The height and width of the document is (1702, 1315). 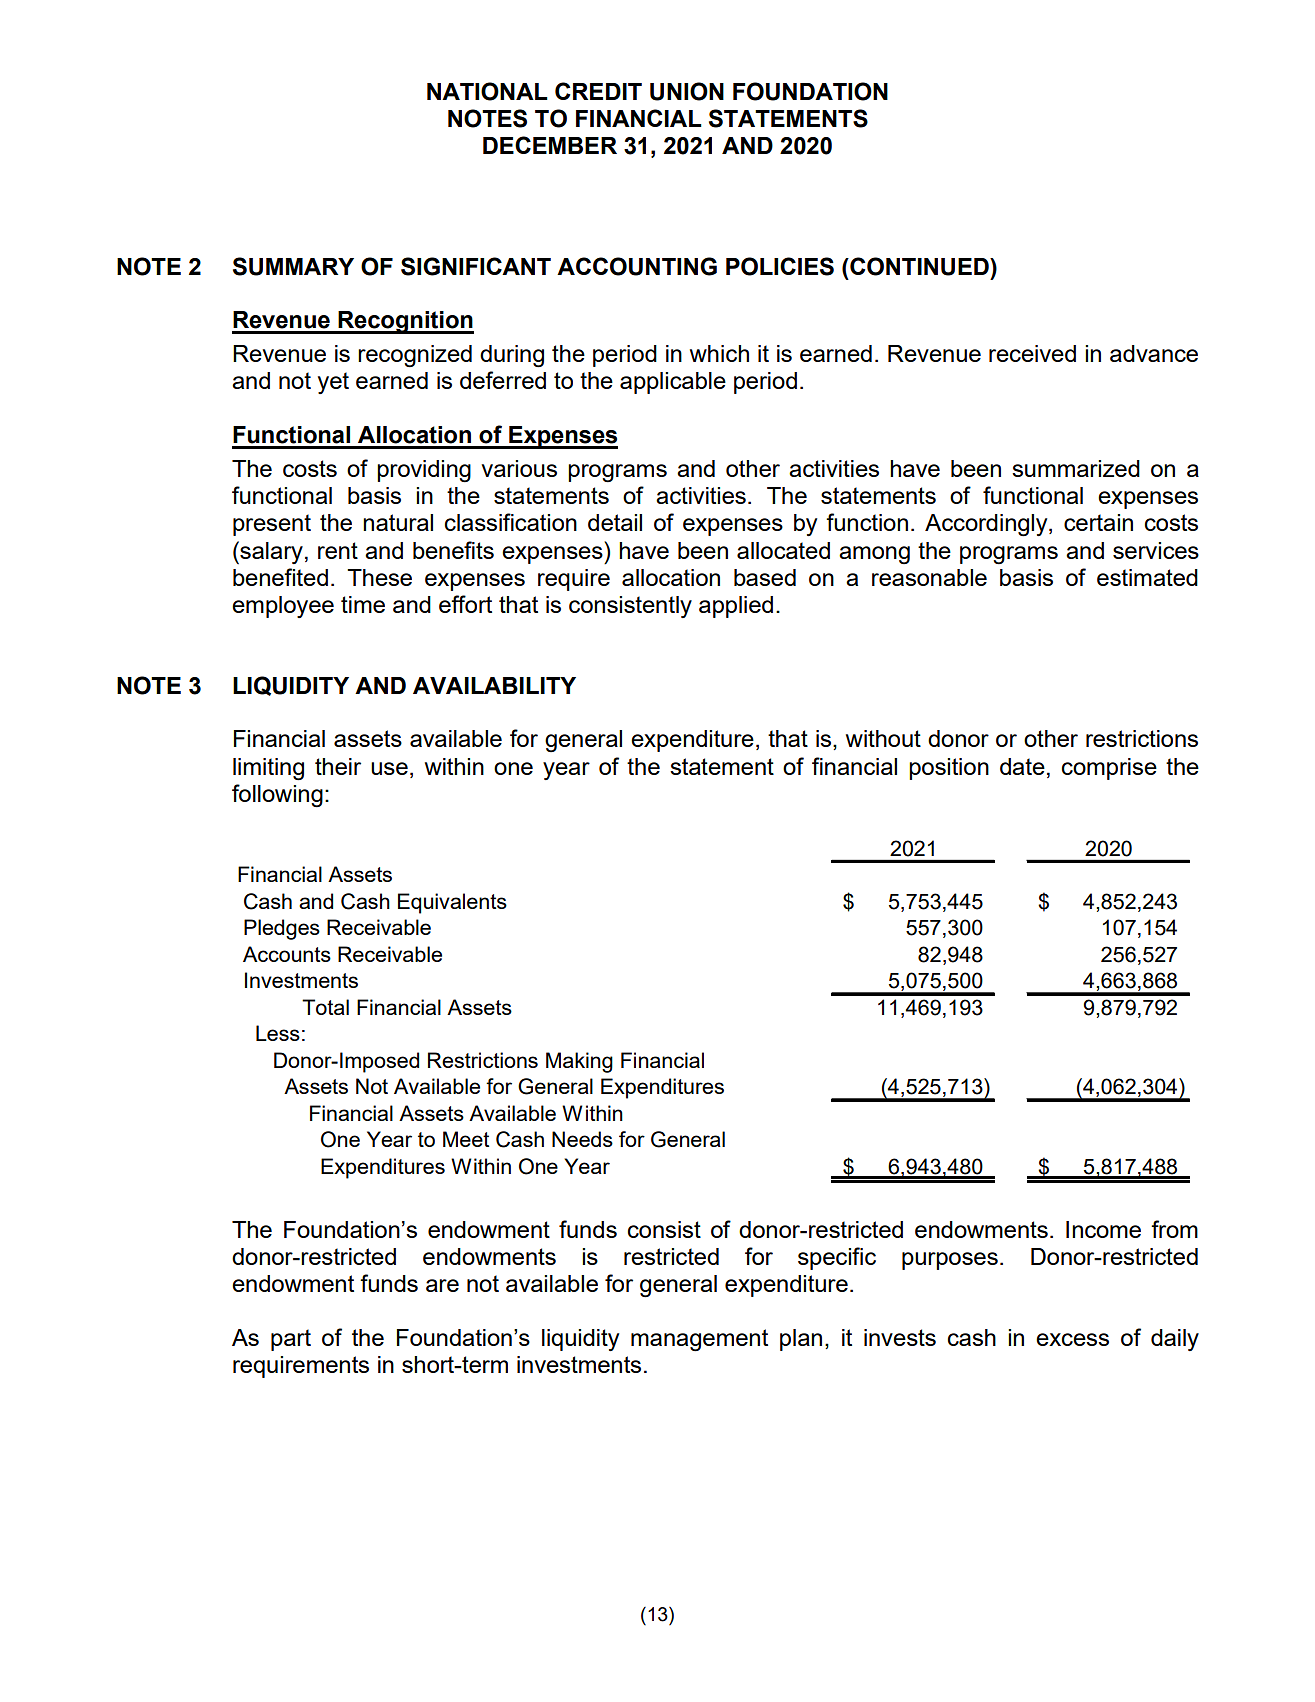 I want to click on NATIONAL, so click(x=487, y=91).
